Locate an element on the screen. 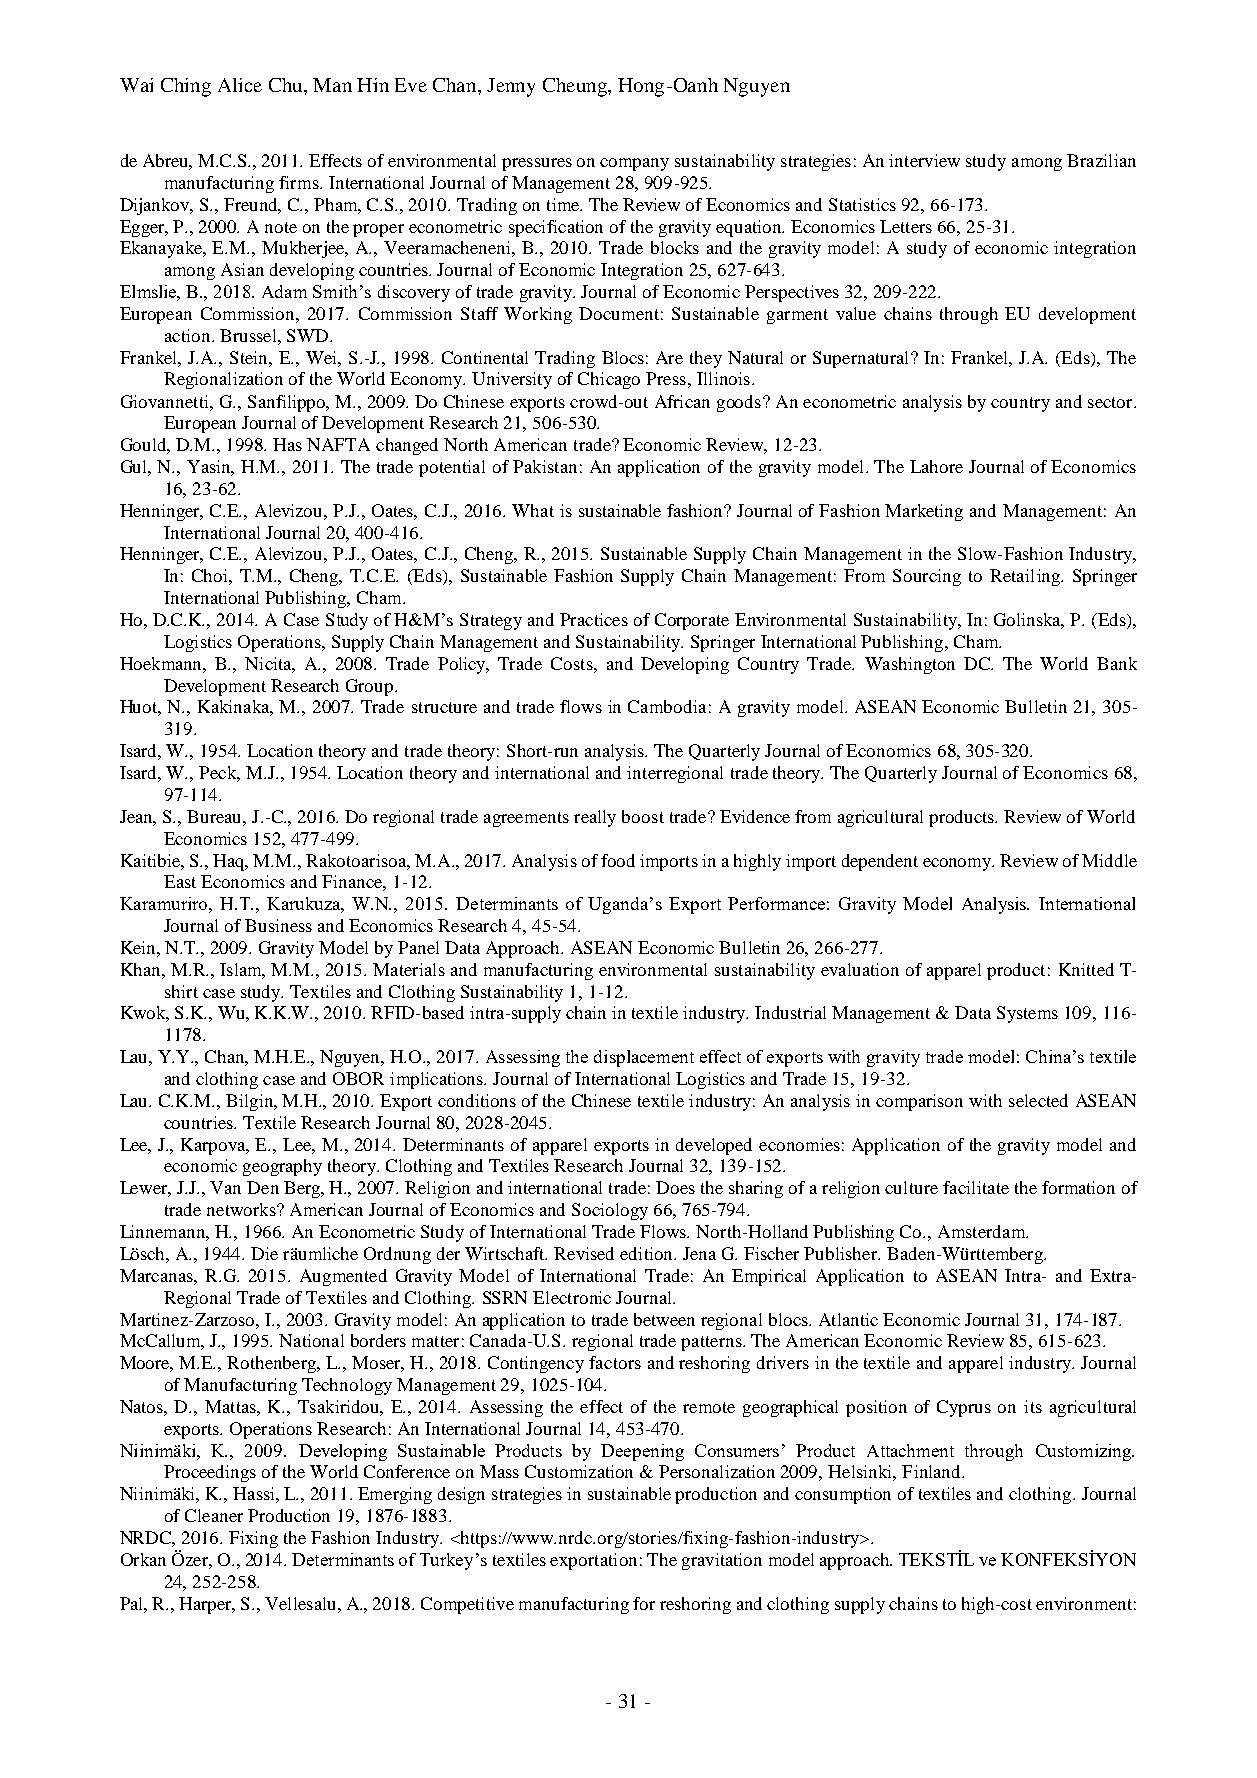  Cleaner is located at coordinates (214, 1515).
